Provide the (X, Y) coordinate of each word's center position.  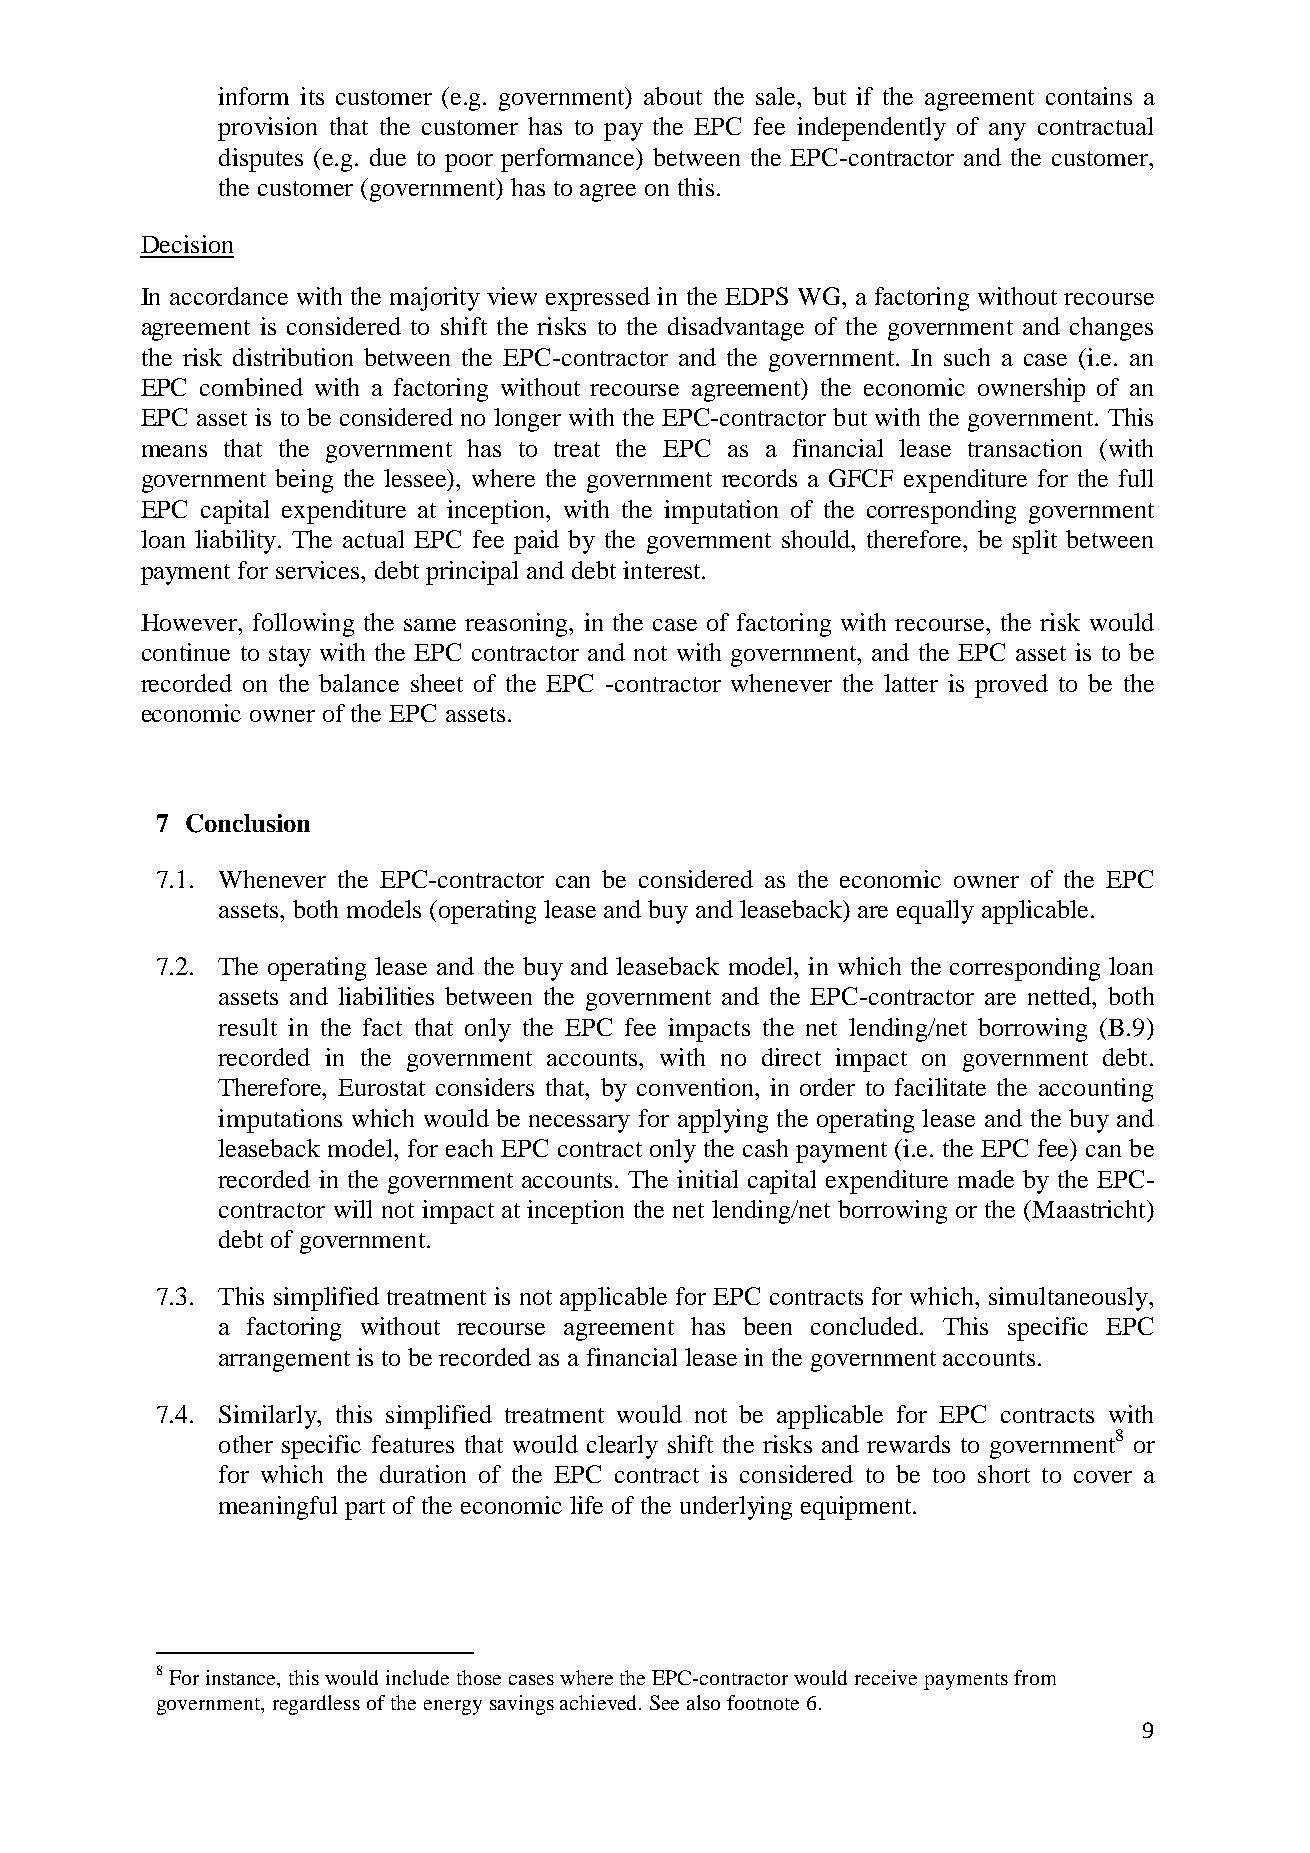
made (986, 1179)
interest (663, 570)
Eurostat (381, 1087)
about (673, 96)
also (703, 1702)
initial (707, 1179)
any (1007, 132)
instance (242, 1679)
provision (267, 129)
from (1035, 1677)
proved (1011, 686)
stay (290, 656)
